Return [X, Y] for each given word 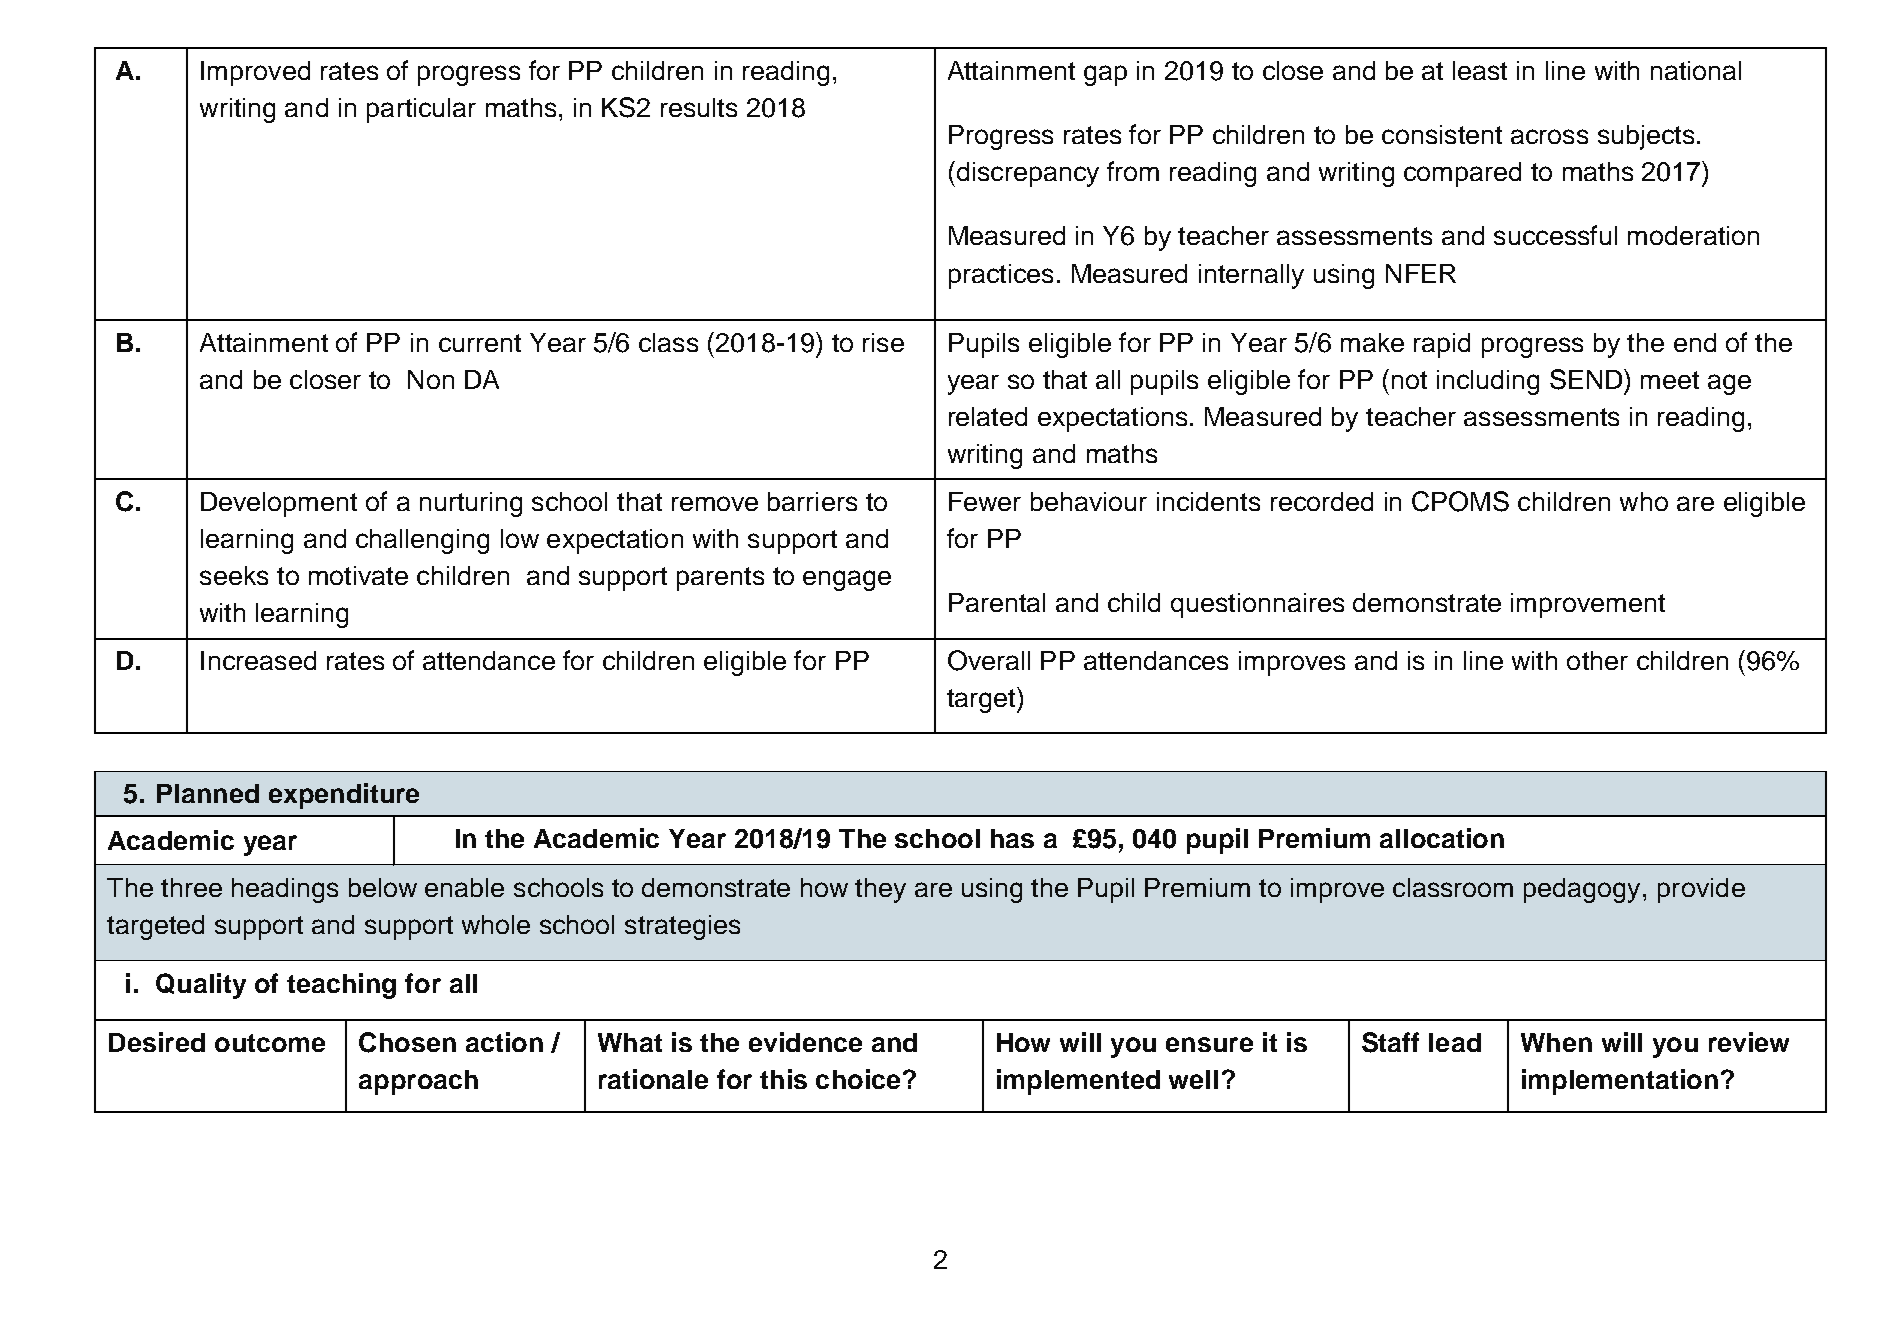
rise [883, 342]
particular [421, 110]
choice [858, 1079]
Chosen [407, 1042]
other [1597, 660]
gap [1105, 75]
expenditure [344, 796]
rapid [1442, 345]
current [480, 343]
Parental [997, 602]
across [1549, 136]
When [1556, 1042]
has [1012, 838]
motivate [358, 575]
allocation [1442, 838]
